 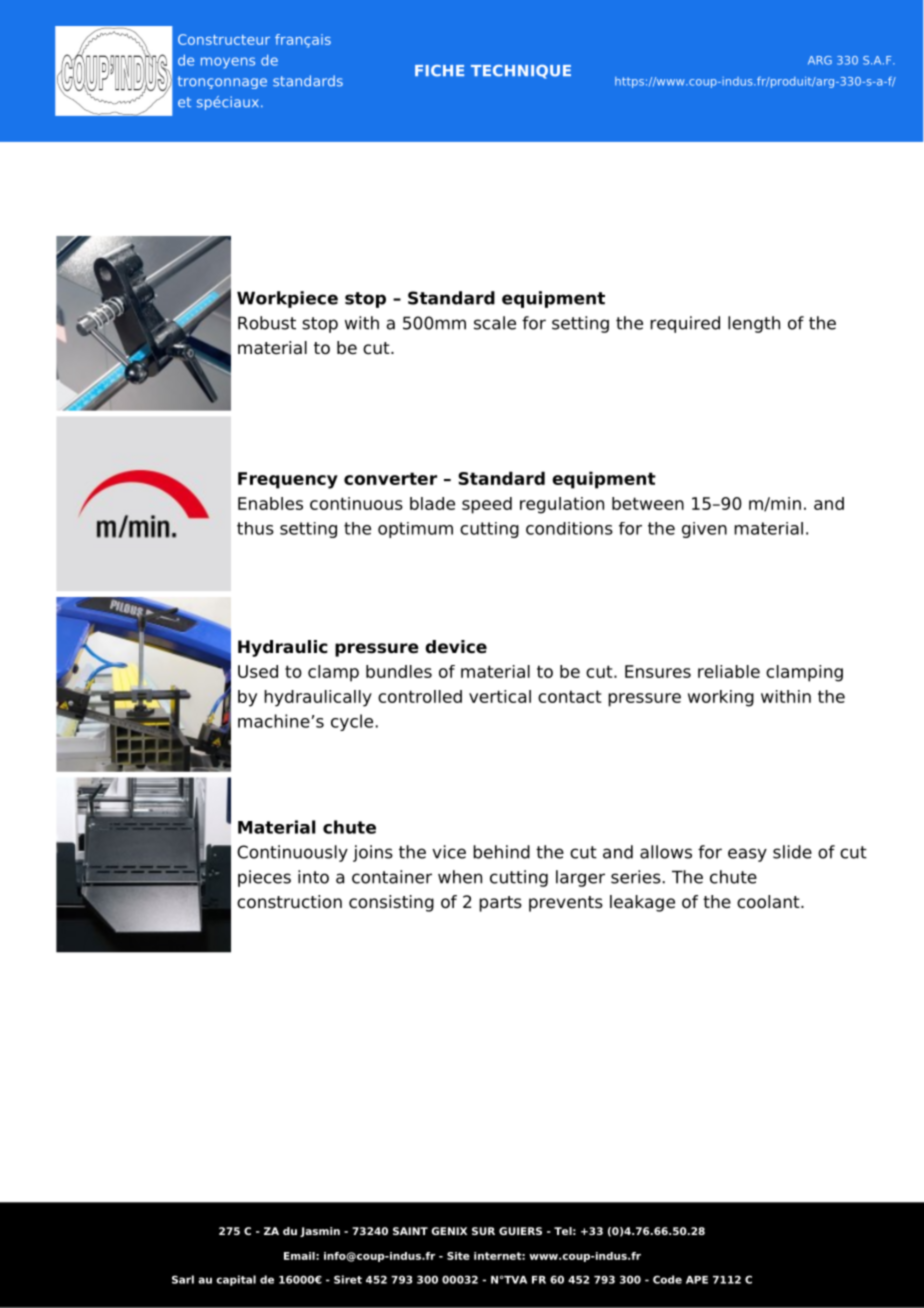 What do you see at coordinates (320, 1232) in the screenshot?
I see `Jasmin` at bounding box center [320, 1232].
